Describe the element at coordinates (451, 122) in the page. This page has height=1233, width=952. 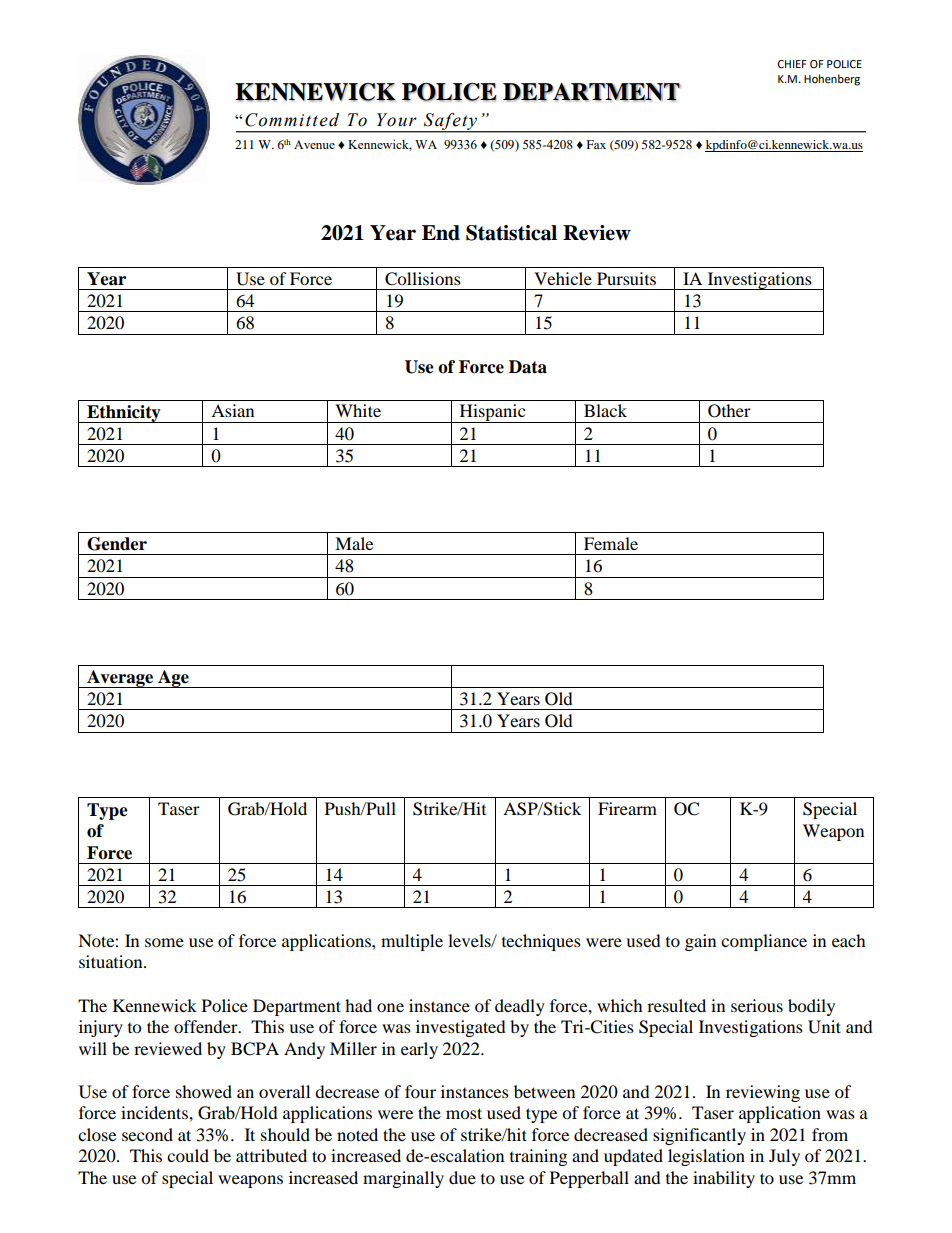
I see `Safety` at that location.
